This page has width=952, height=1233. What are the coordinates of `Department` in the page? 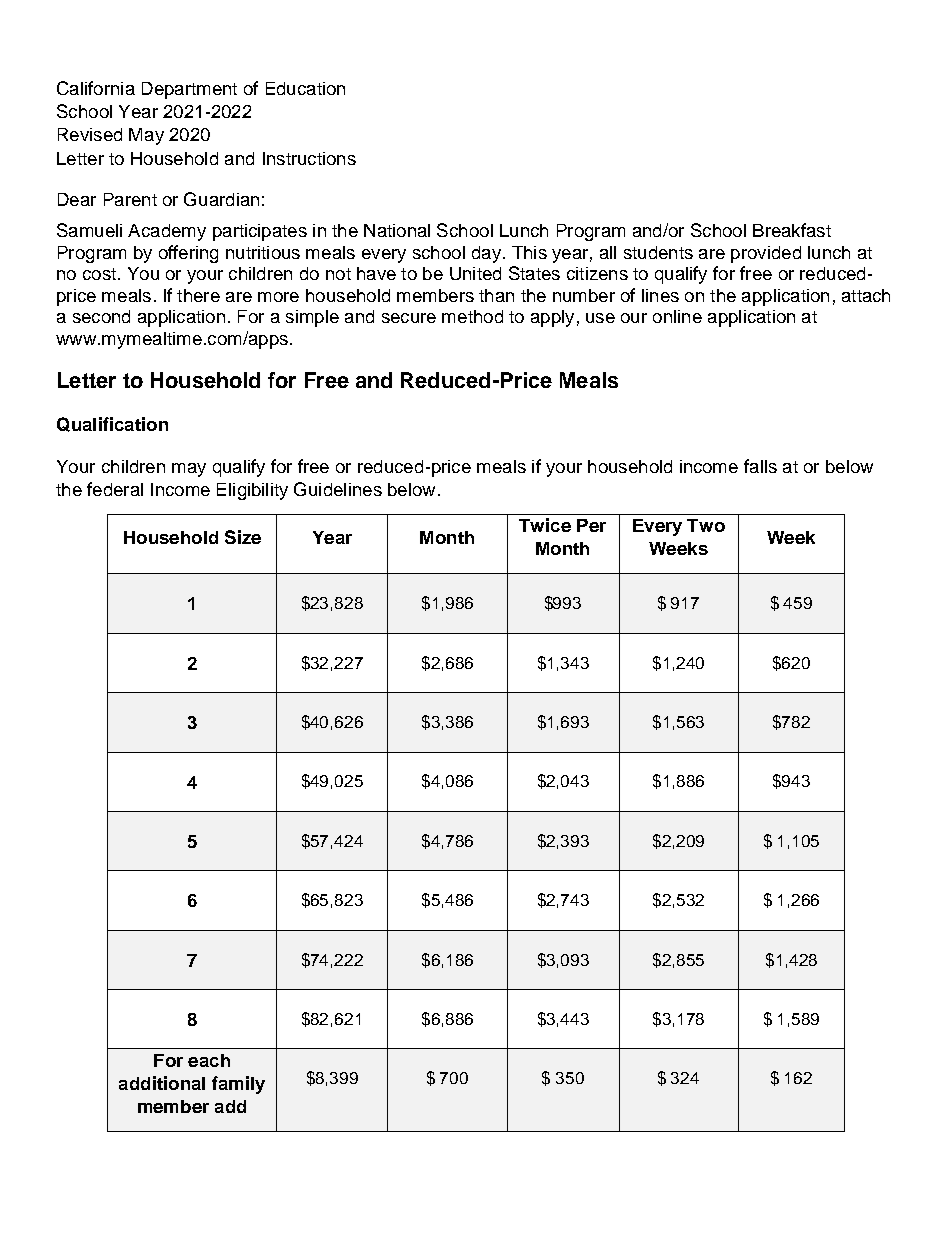 It's located at (189, 90).
